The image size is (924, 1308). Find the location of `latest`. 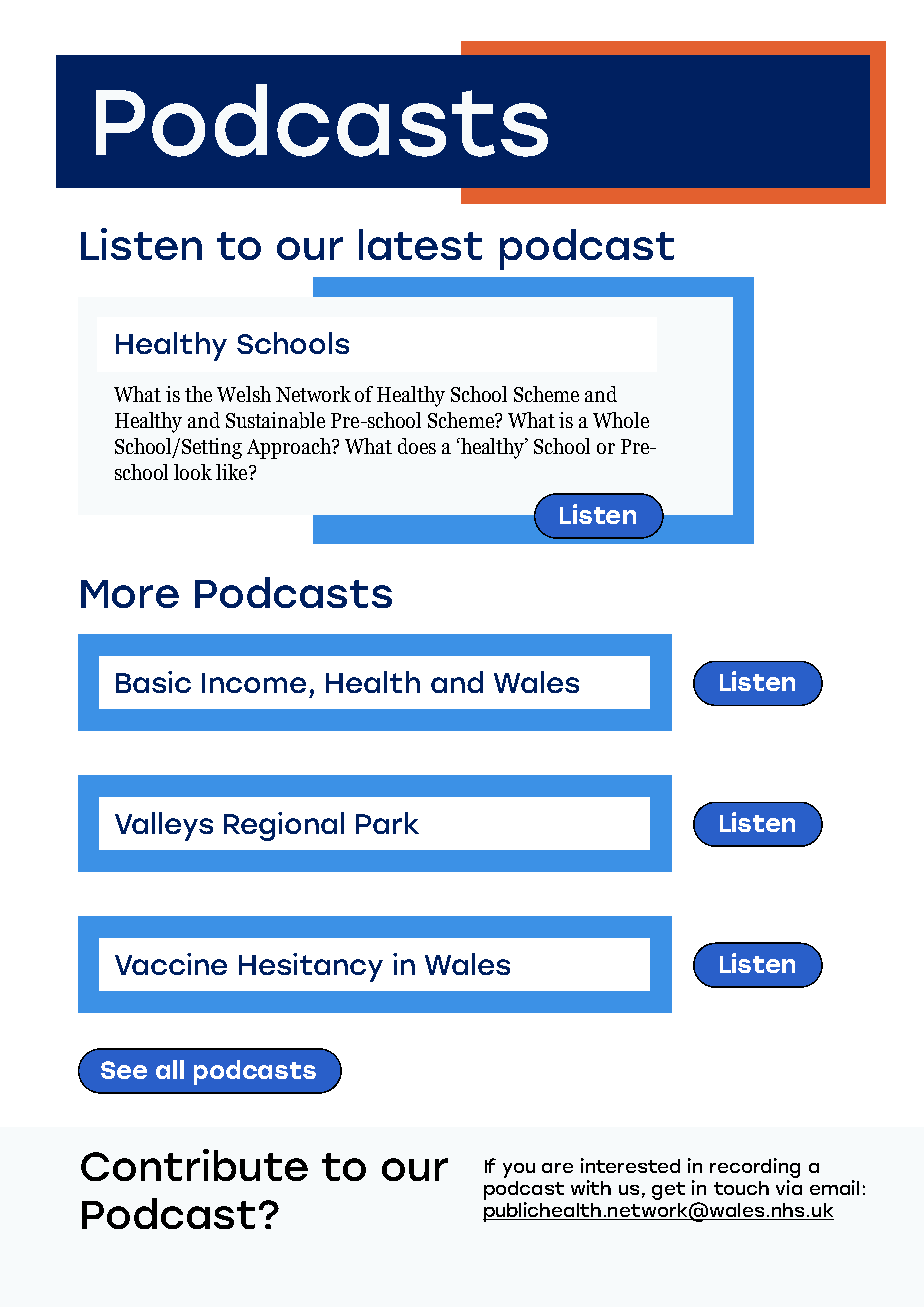

latest is located at coordinates (420, 244).
